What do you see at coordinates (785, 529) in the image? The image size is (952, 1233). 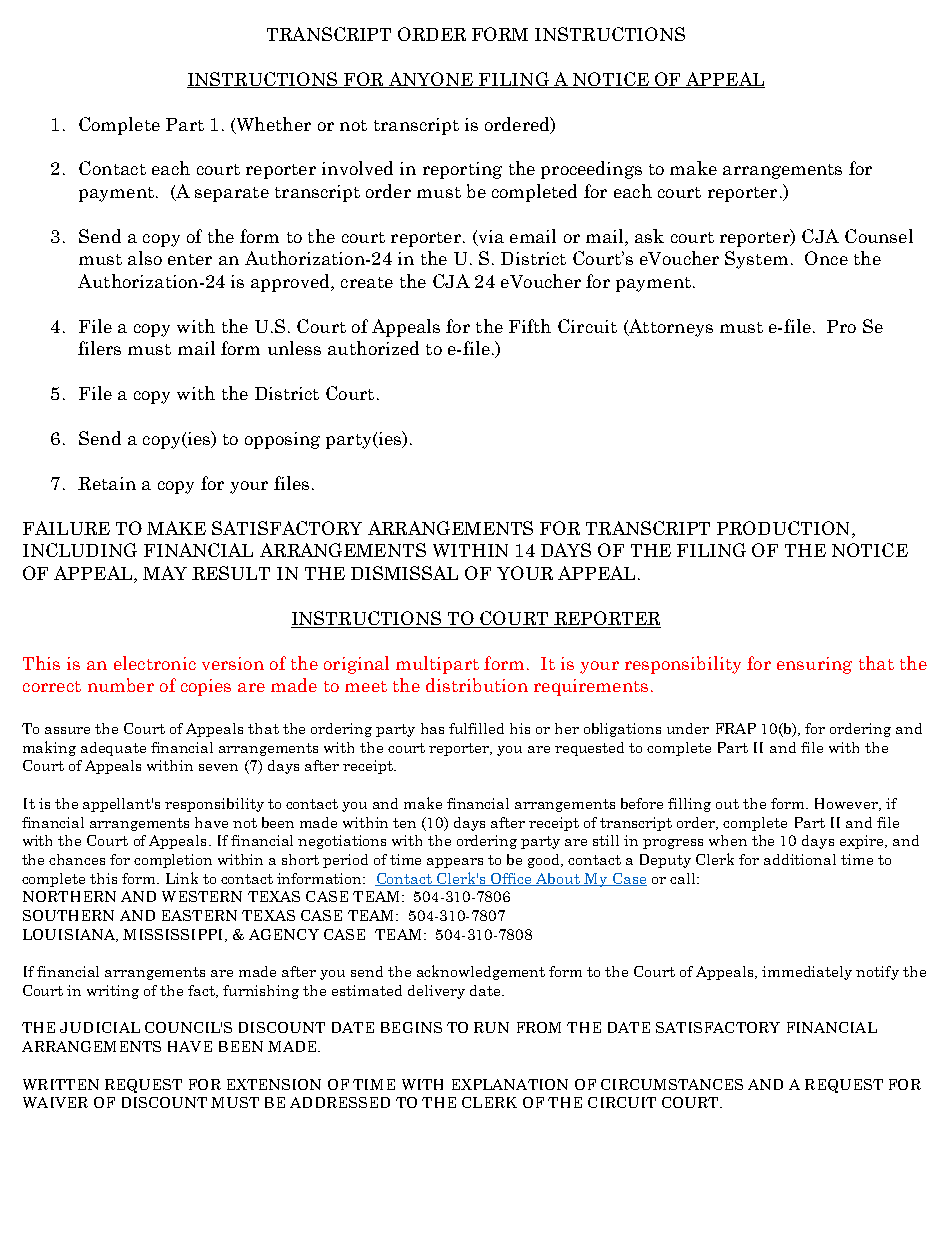 I see `PRODUCTION` at bounding box center [785, 529].
